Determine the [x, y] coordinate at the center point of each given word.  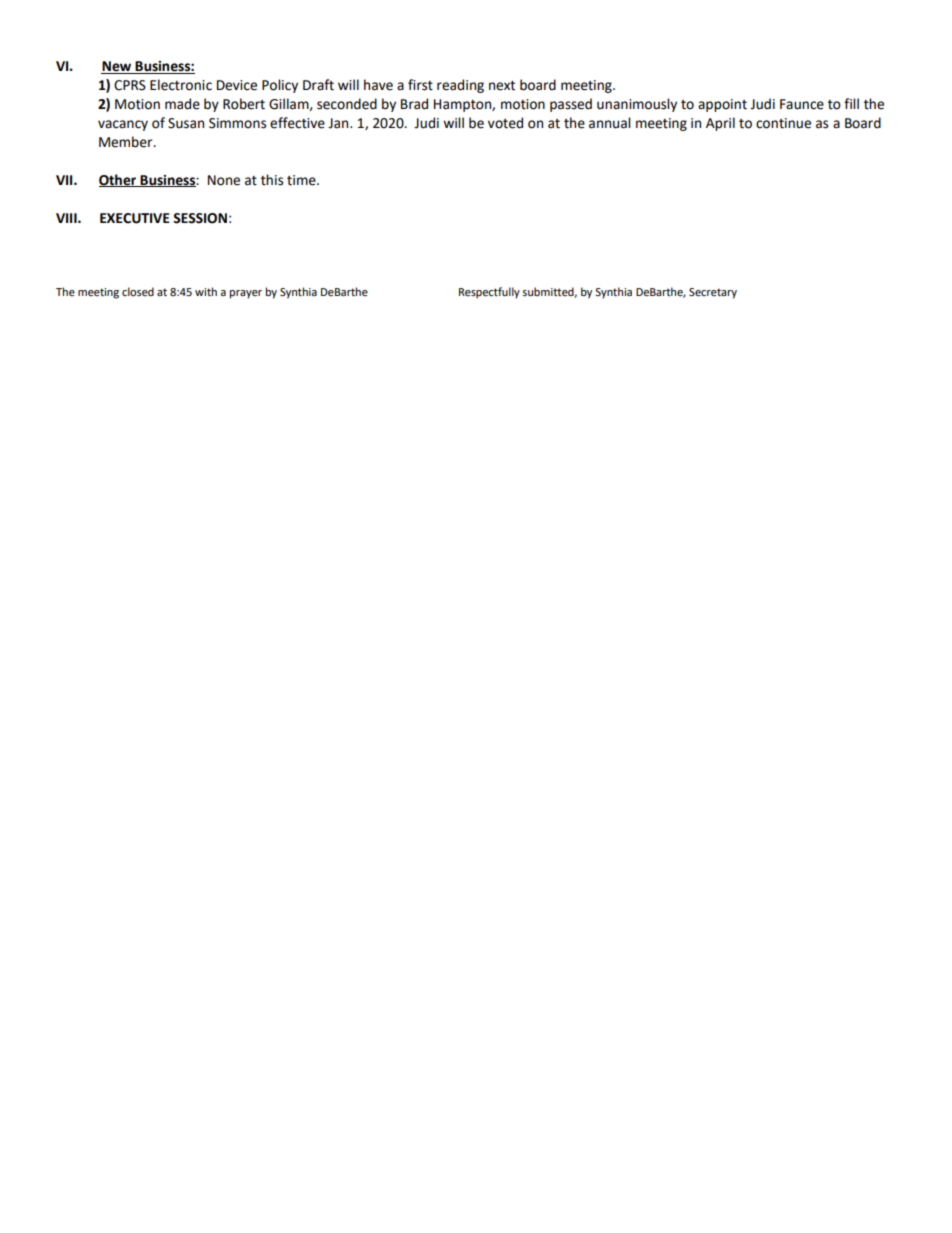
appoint [722, 105]
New [117, 67]
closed [138, 291]
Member [127, 142]
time [302, 180]
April [720, 124]
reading [460, 86]
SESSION [200, 218]
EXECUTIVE [135, 218]
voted [505, 123]
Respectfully [489, 293]
